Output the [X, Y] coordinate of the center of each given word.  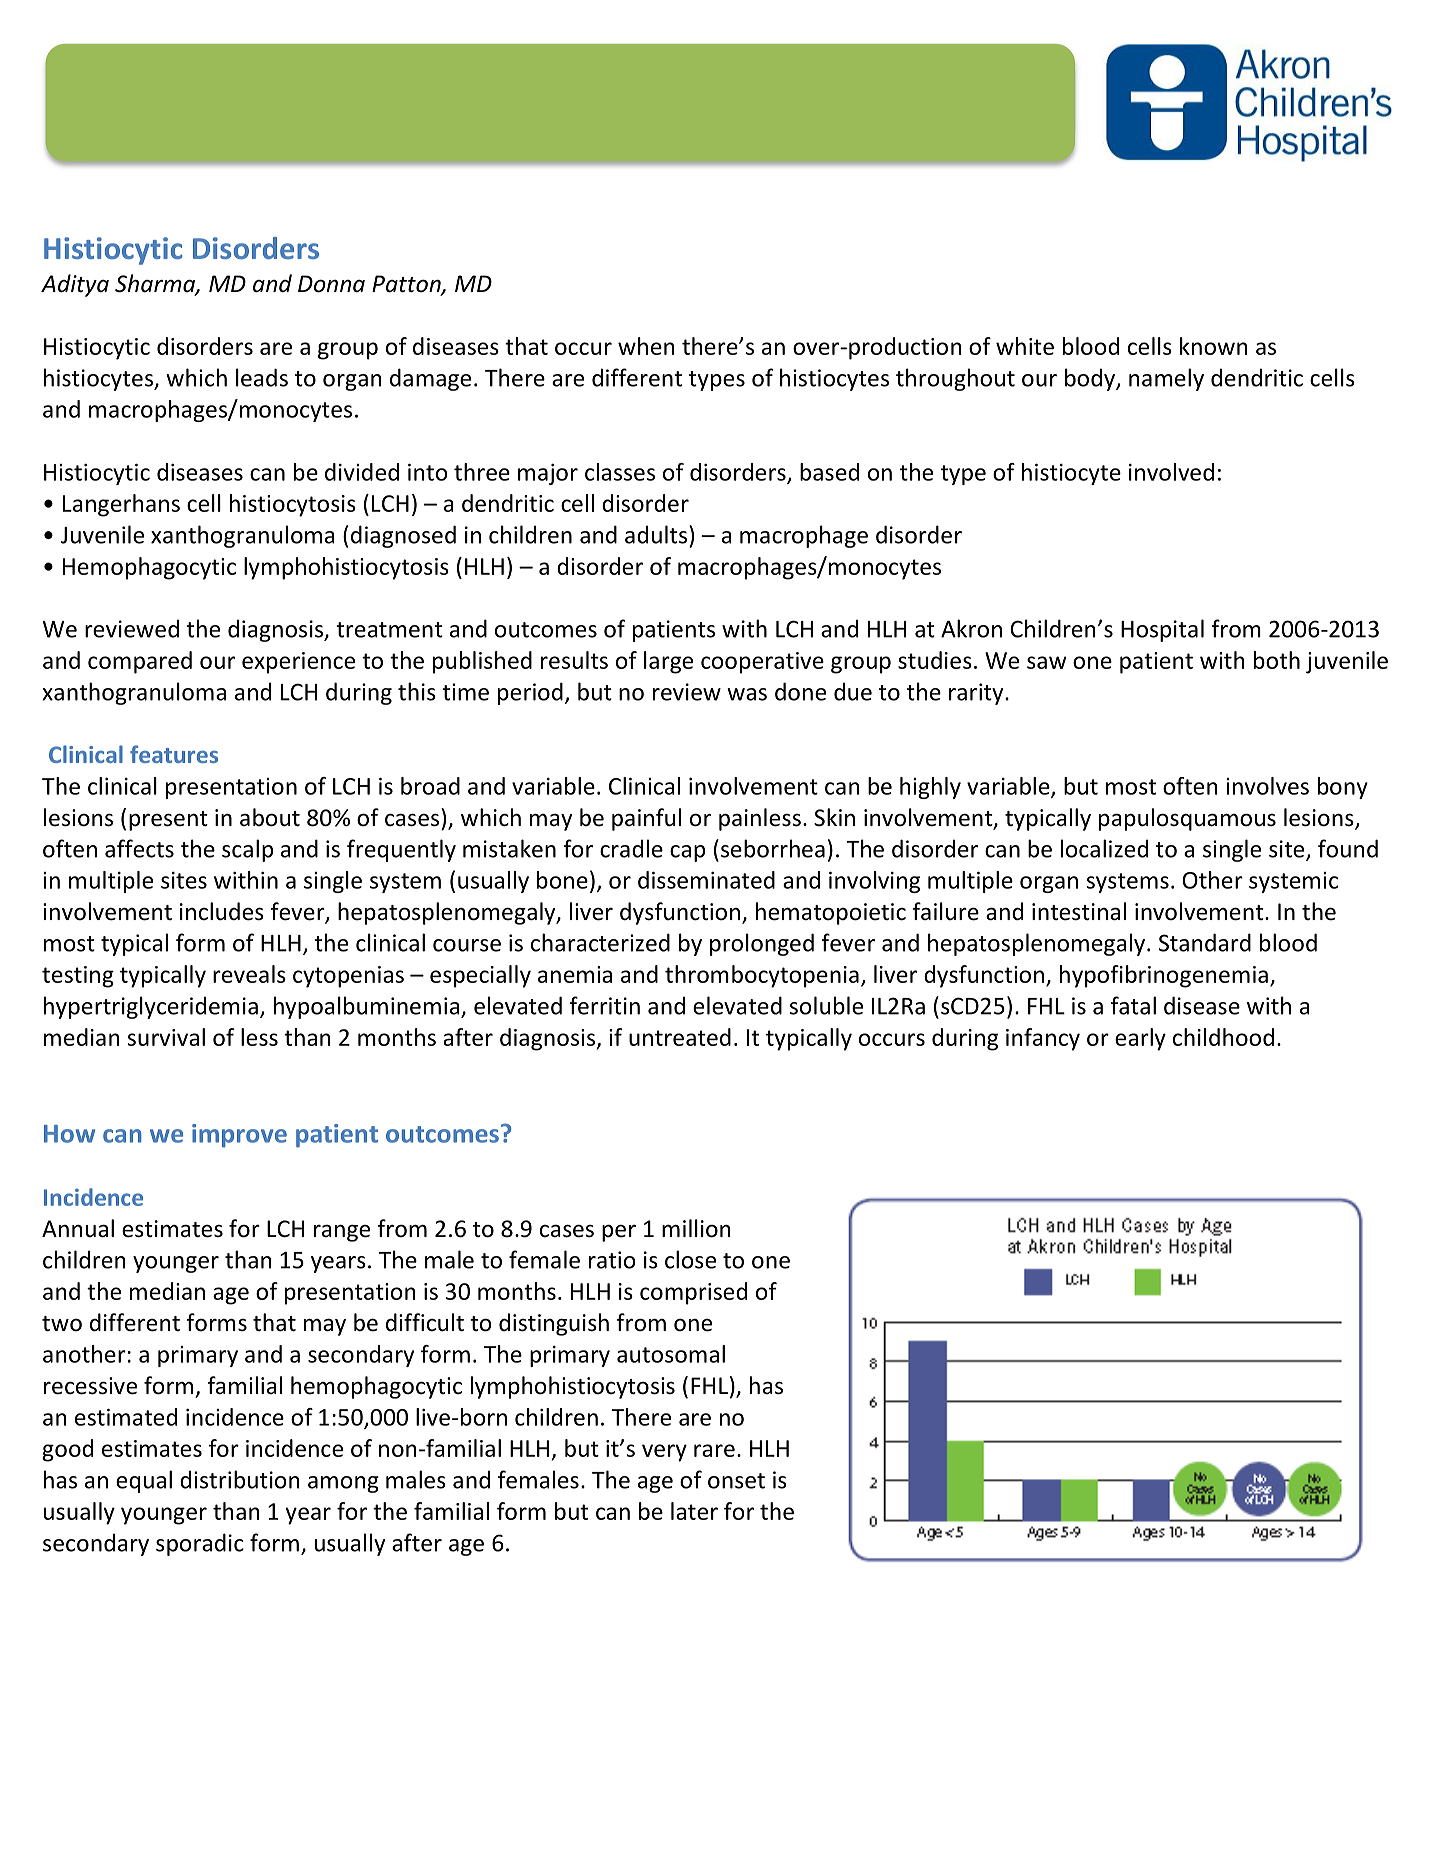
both [1277, 660]
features [174, 754]
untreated [680, 1037]
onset [736, 1481]
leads [262, 377]
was [747, 694]
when [646, 346]
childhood [1223, 1037]
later [694, 1511]
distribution [240, 1479]
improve [239, 1136]
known [1214, 346]
